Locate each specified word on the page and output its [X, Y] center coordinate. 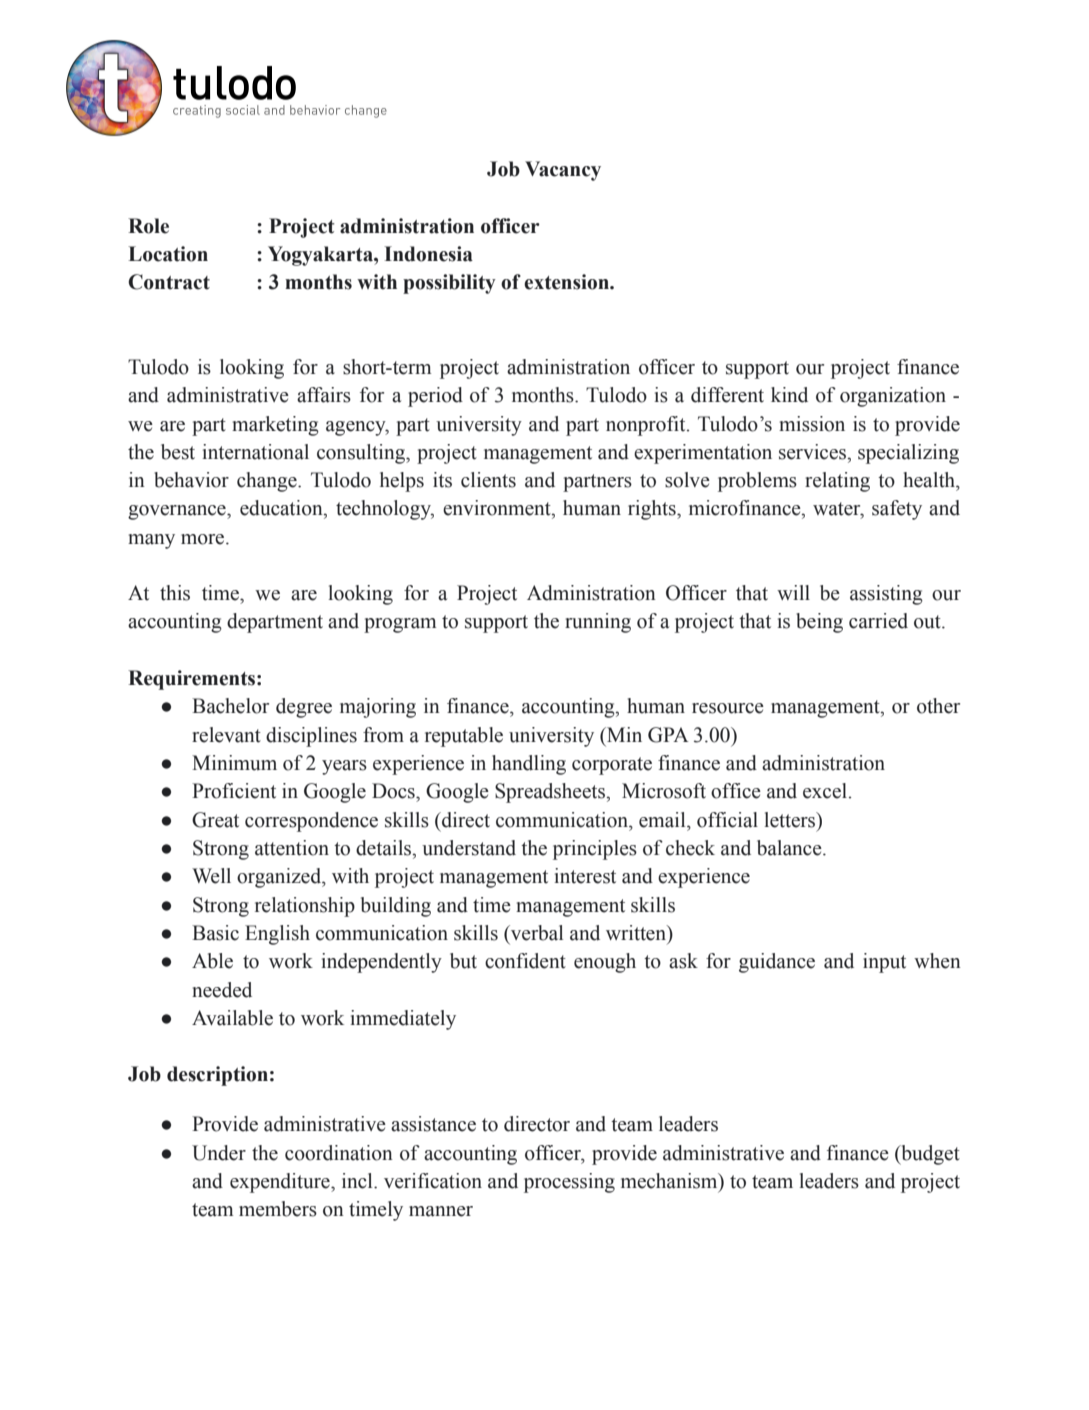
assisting [886, 595]
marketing [275, 426]
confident [525, 961]
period [435, 397]
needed [222, 990]
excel [826, 791]
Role [148, 226]
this [175, 593]
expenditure [281, 1183]
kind [789, 395]
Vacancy [563, 171]
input [884, 963]
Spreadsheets [551, 793]
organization [893, 397]
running [598, 623]
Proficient [234, 791]
